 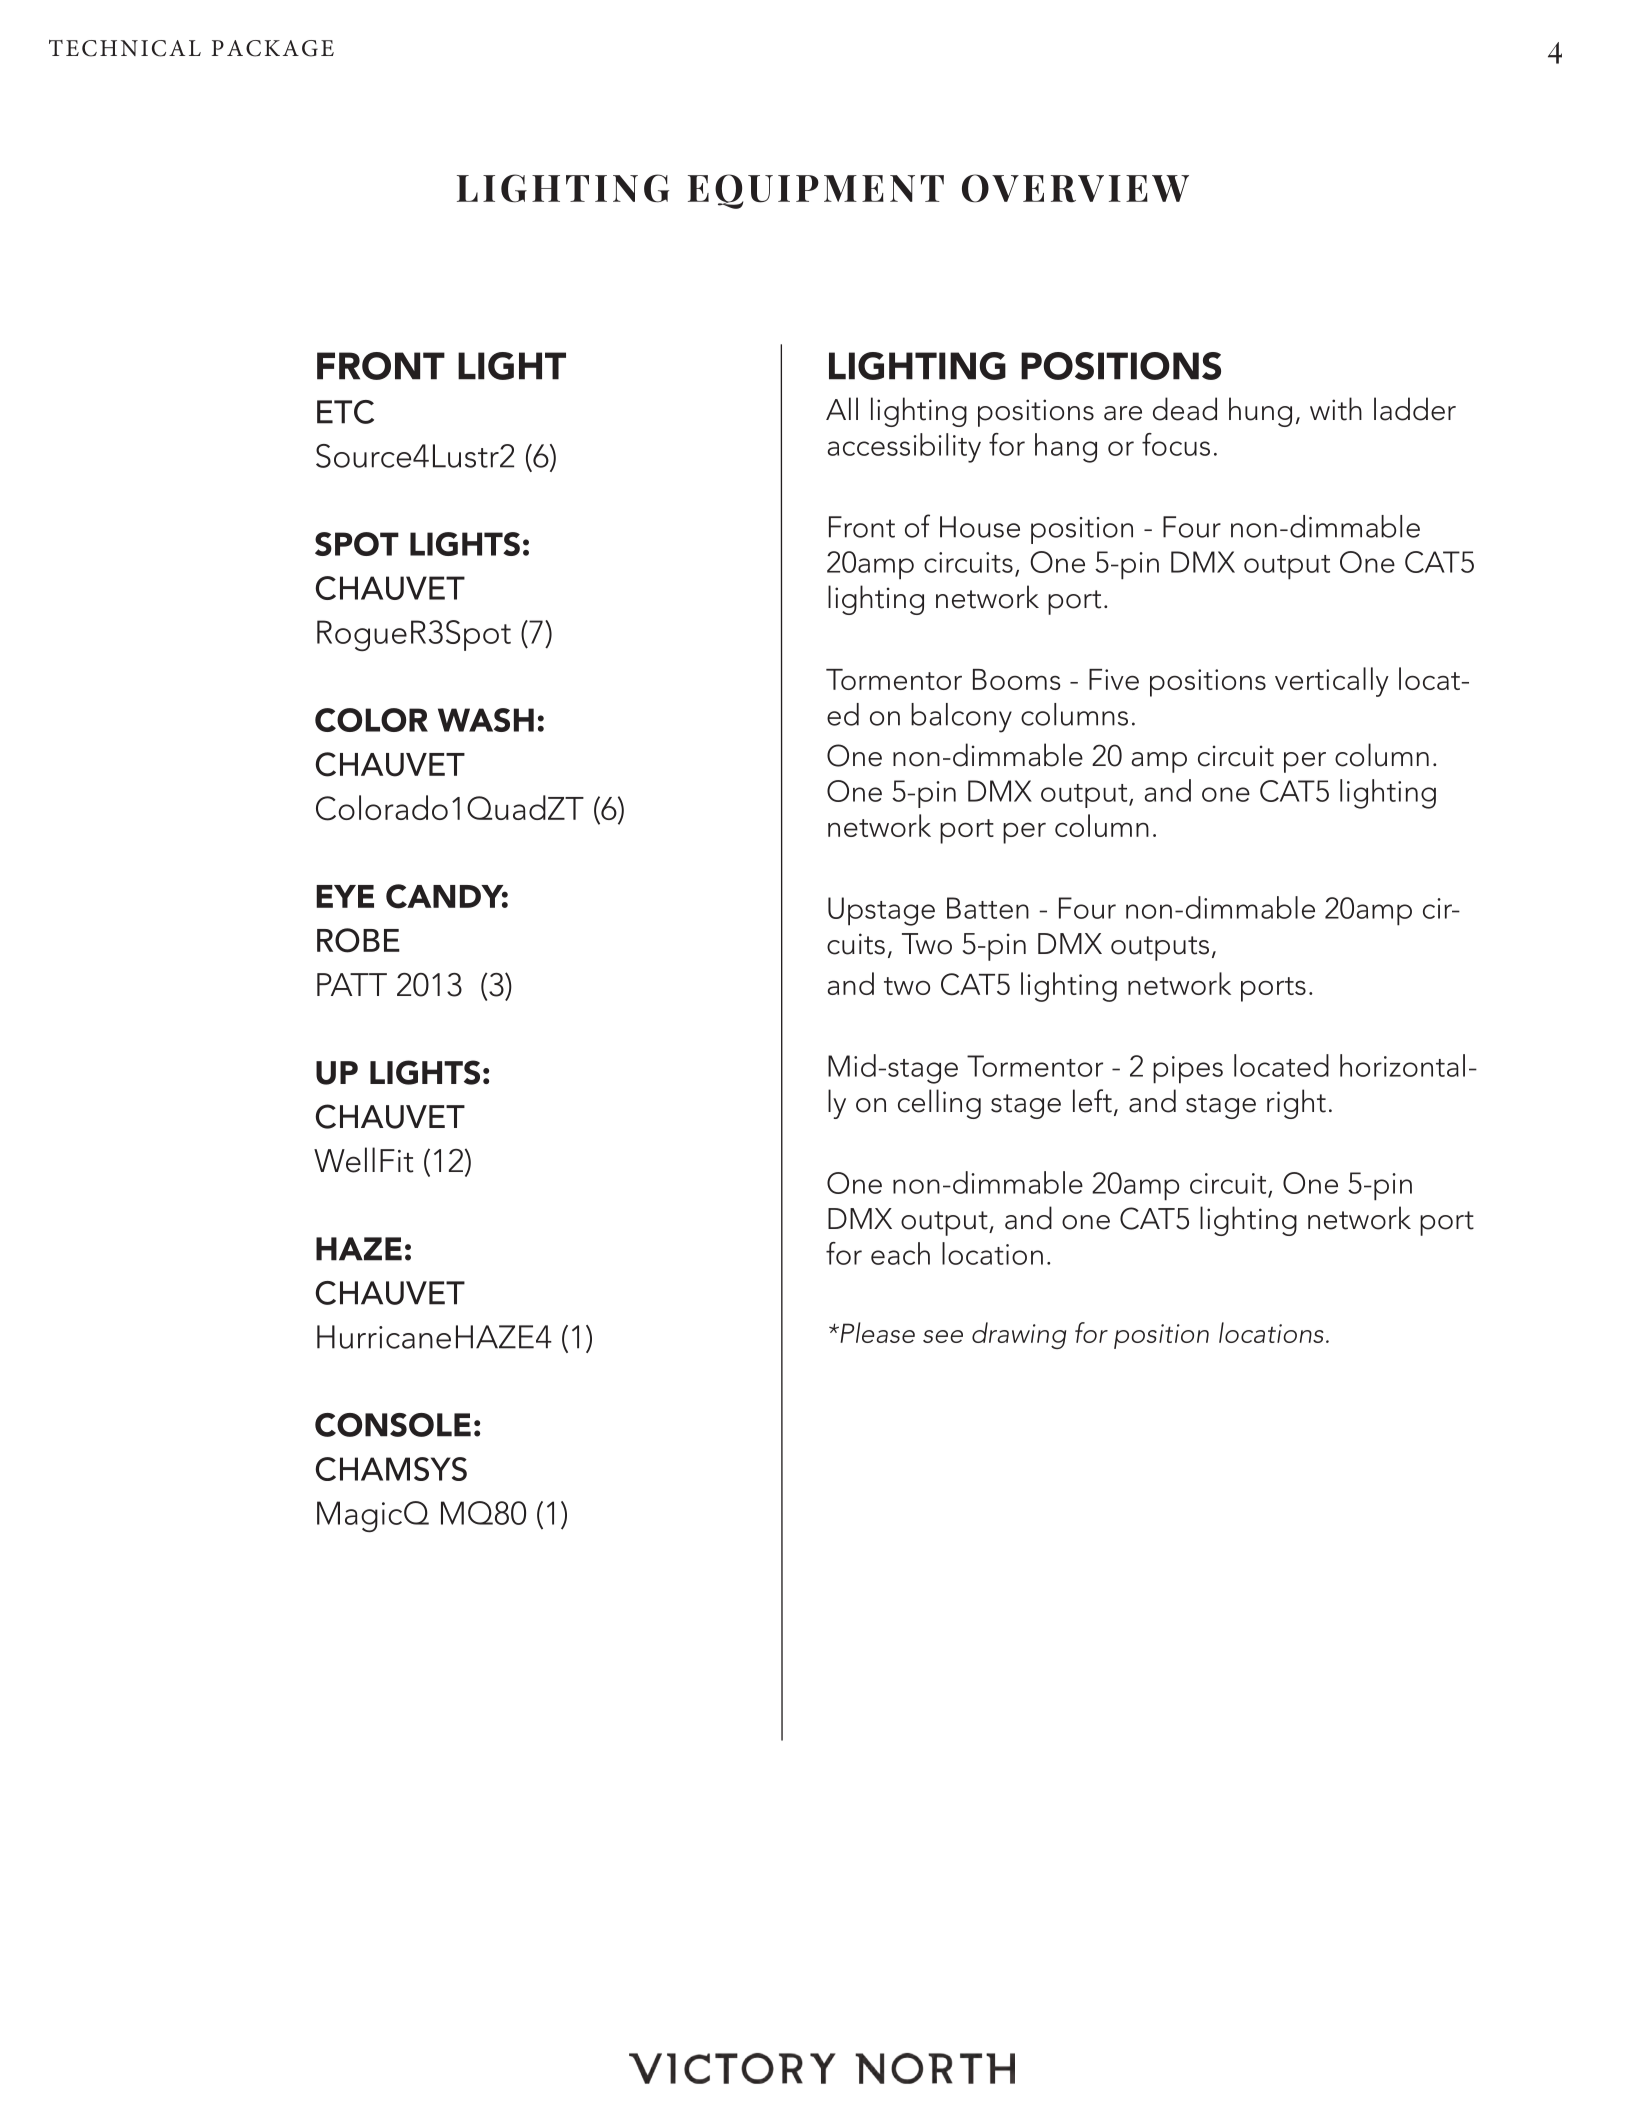 I want to click on CONSOLE, so click(x=393, y=1425).
